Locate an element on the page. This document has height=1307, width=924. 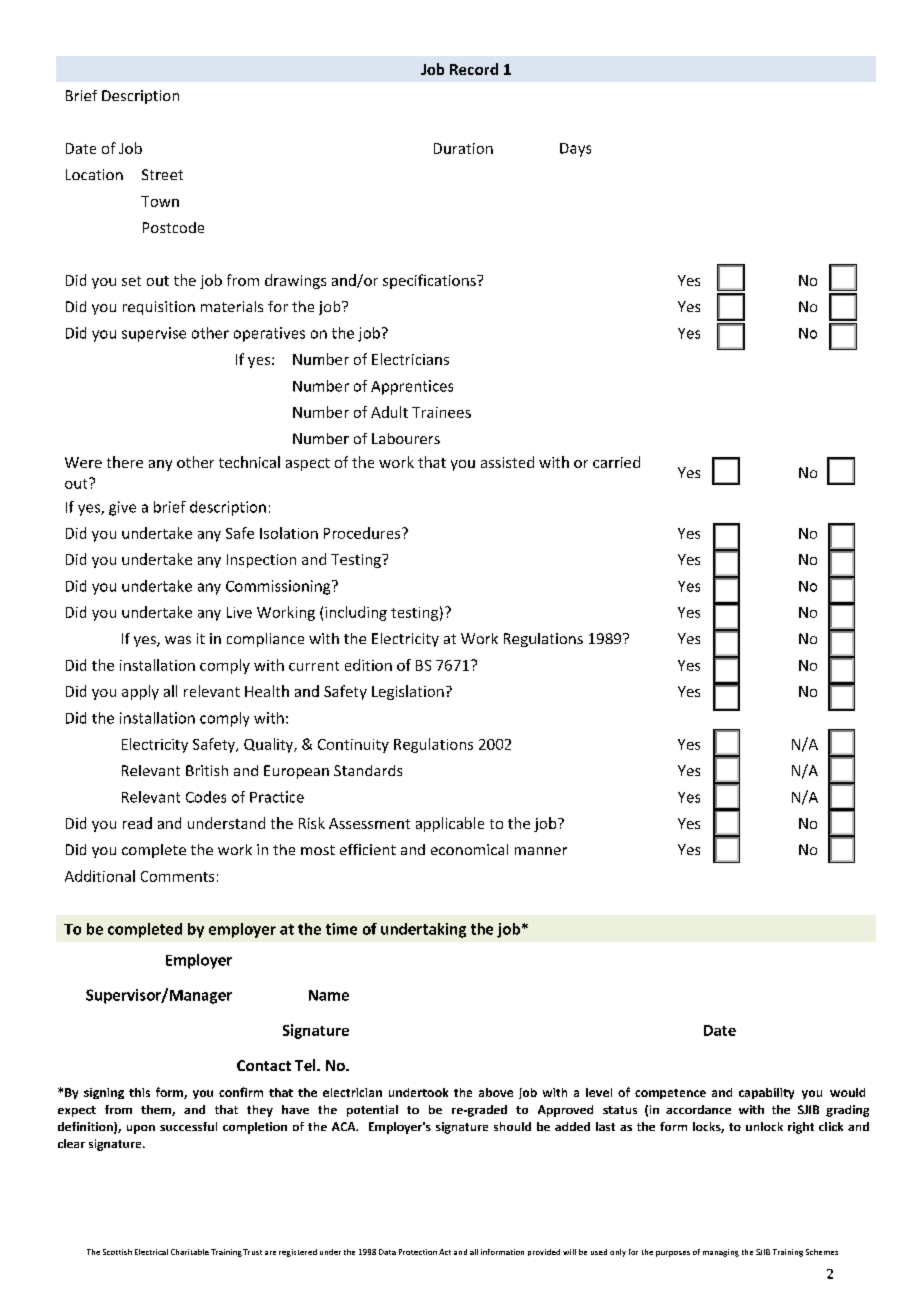
Comments is located at coordinates (177, 876).
